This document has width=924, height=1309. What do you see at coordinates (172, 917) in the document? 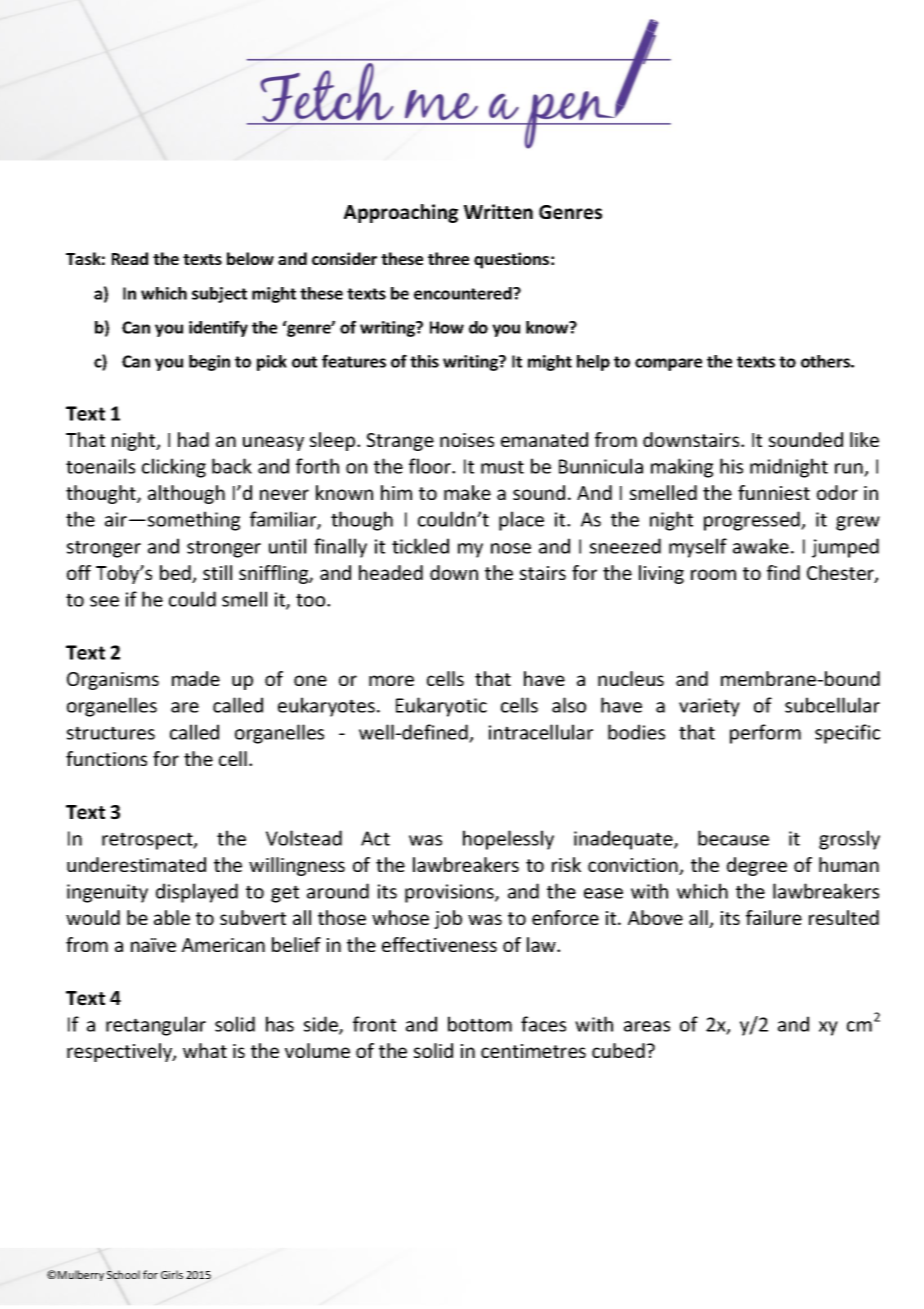
I see `able` at bounding box center [172, 917].
